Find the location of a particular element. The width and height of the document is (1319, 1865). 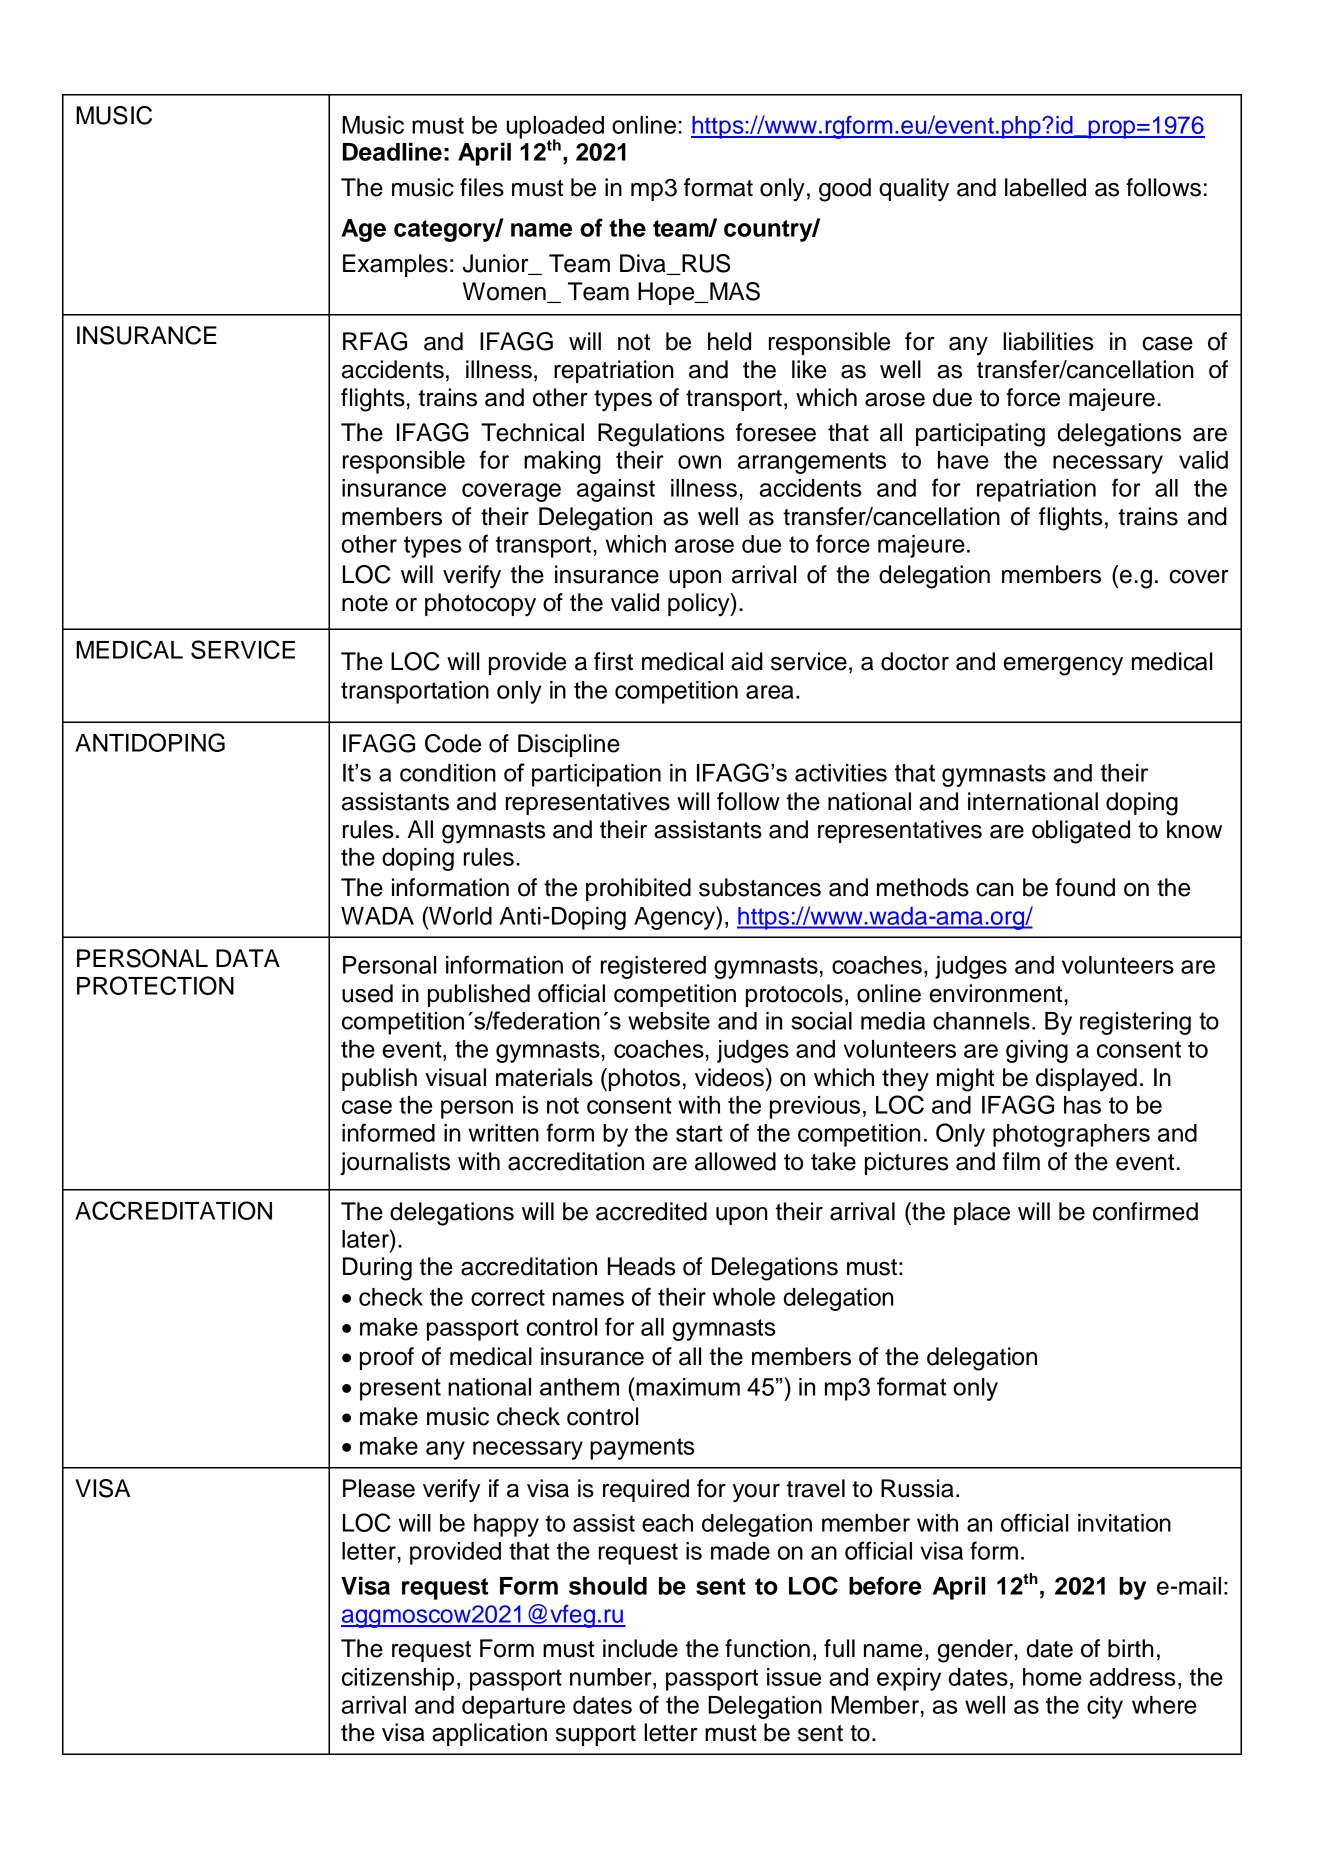

registered is located at coordinates (653, 967).
